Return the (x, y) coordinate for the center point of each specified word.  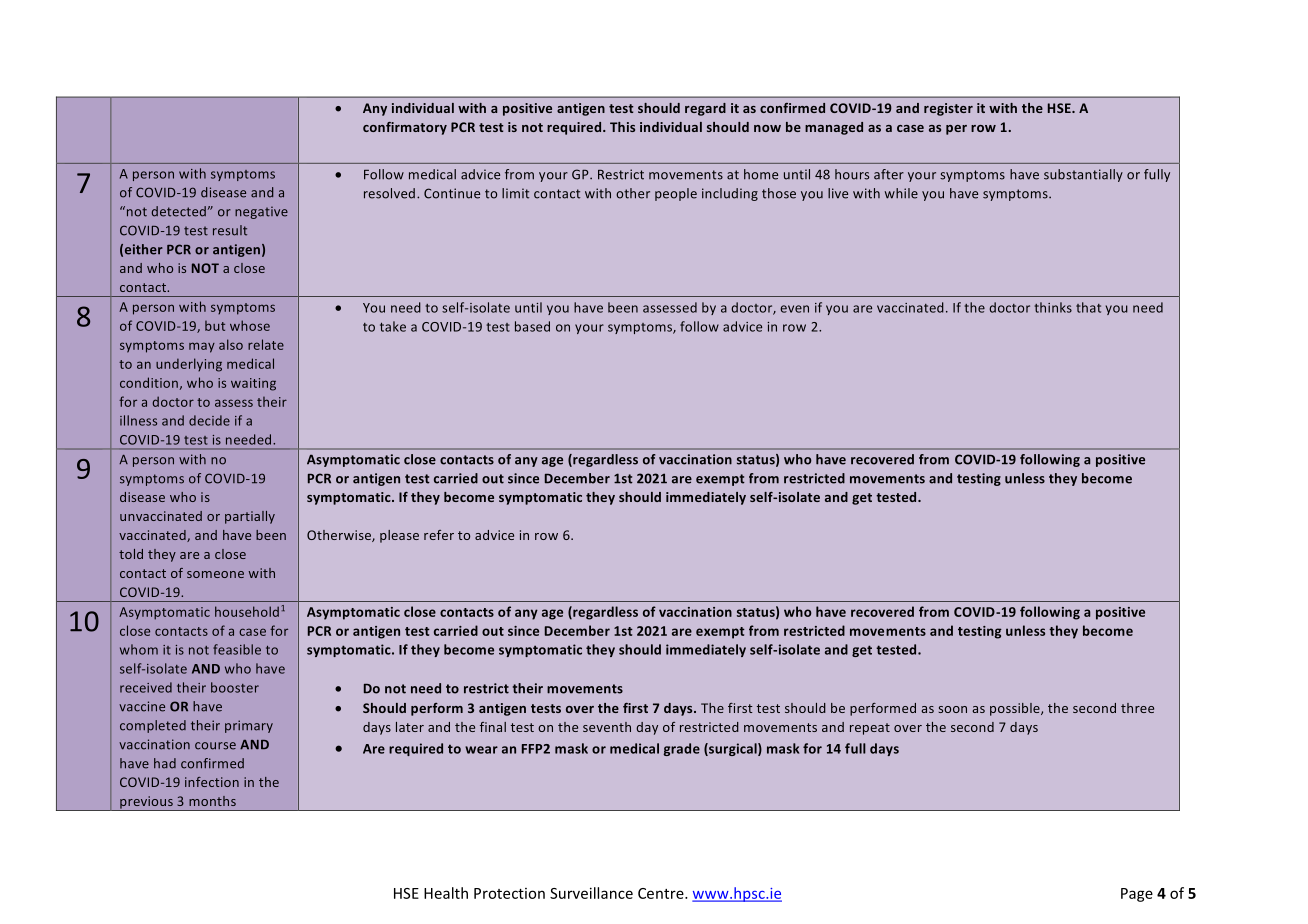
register (948, 109)
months (212, 801)
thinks (1053, 307)
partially (250, 517)
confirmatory (405, 128)
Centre (662, 893)
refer (439, 535)
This (622, 127)
